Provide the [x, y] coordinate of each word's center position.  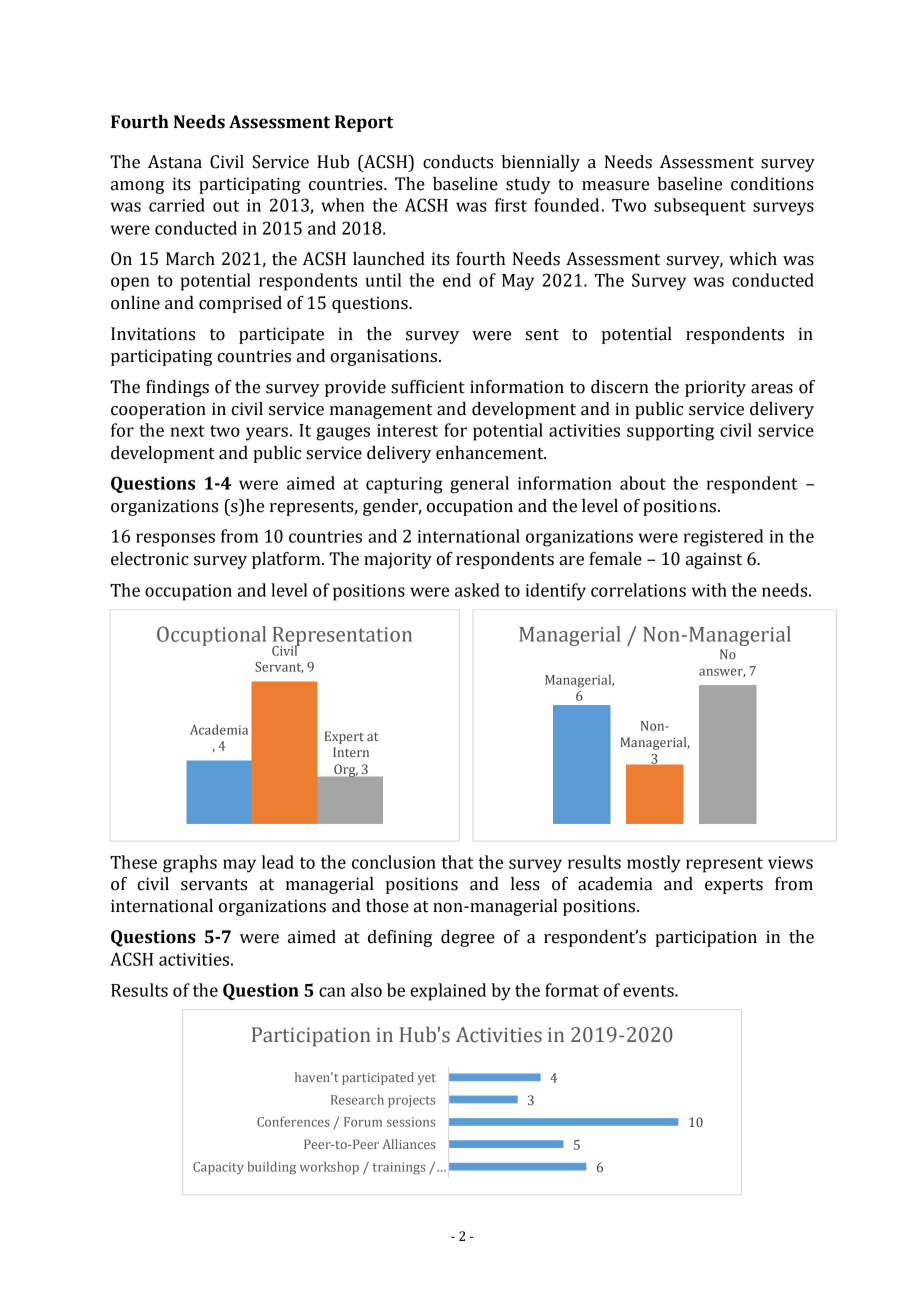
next [188, 431]
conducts [458, 162]
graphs [190, 864]
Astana [175, 162]
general [479, 485]
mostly [654, 864]
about [643, 483]
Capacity [218, 1168]
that [457, 862]
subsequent [700, 207]
